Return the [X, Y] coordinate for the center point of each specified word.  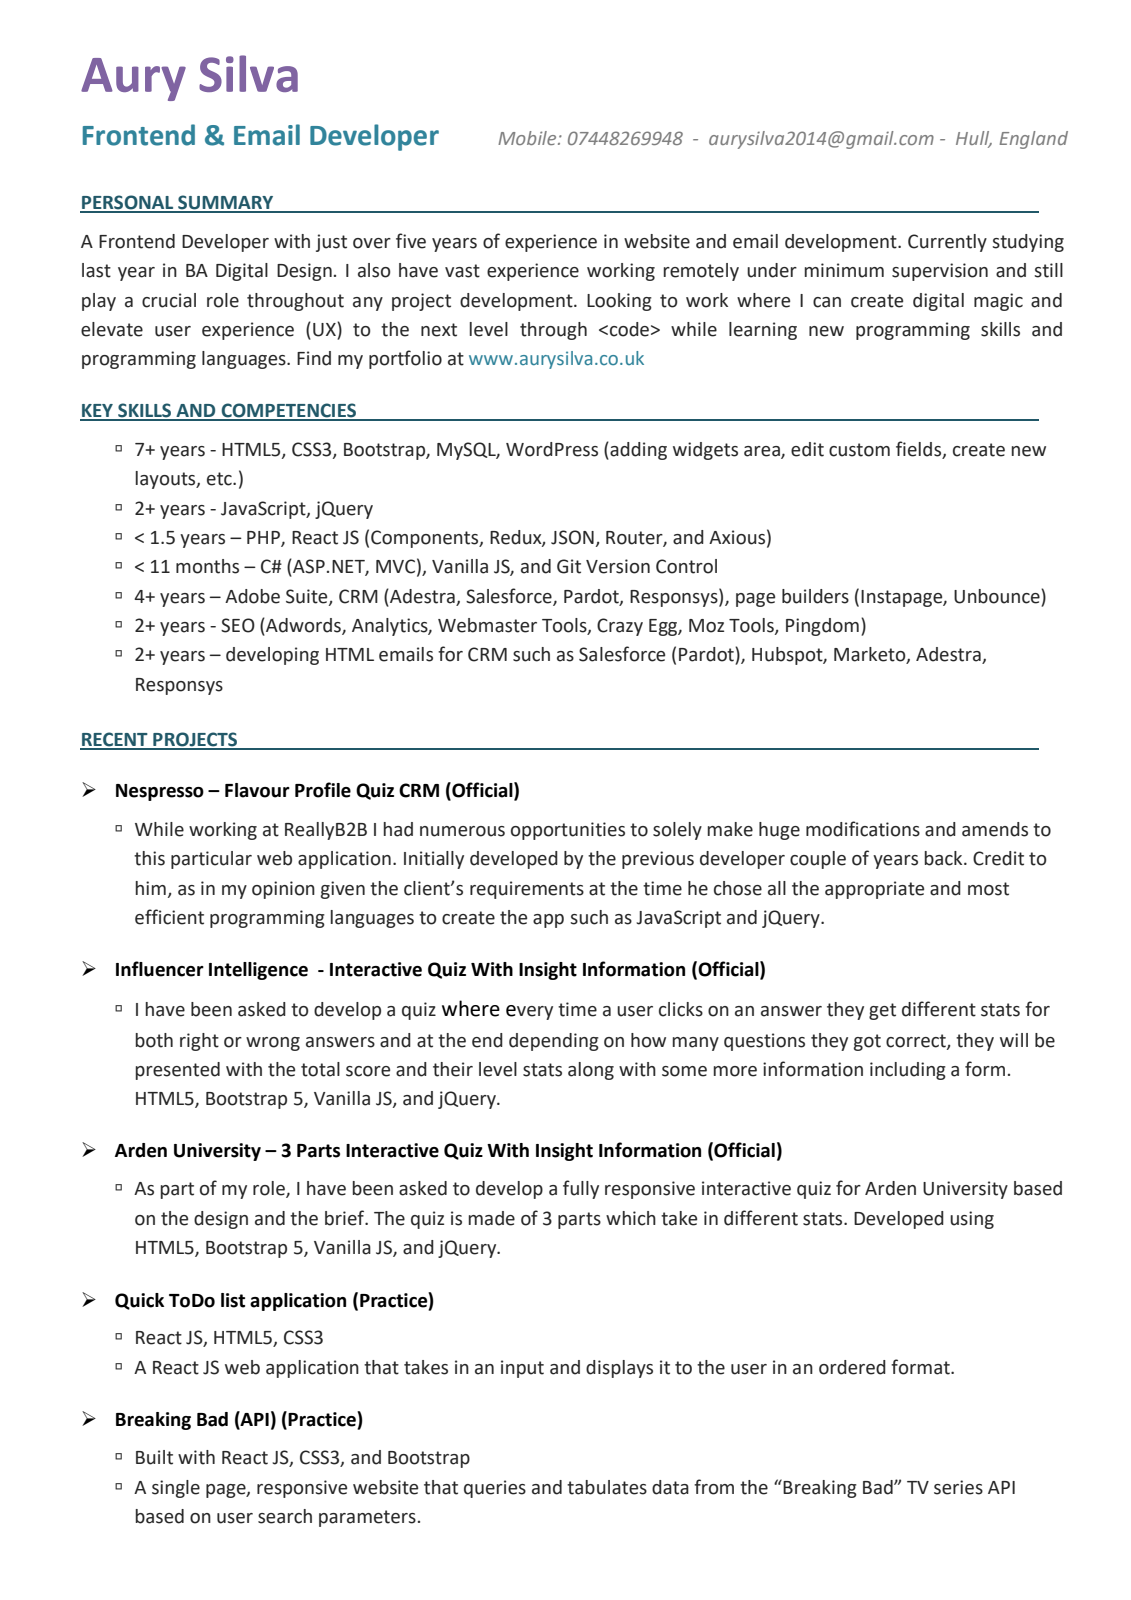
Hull [974, 139]
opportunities [568, 831]
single [176, 1489]
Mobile [528, 138]
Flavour [257, 790]
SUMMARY [226, 203]
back [945, 858]
